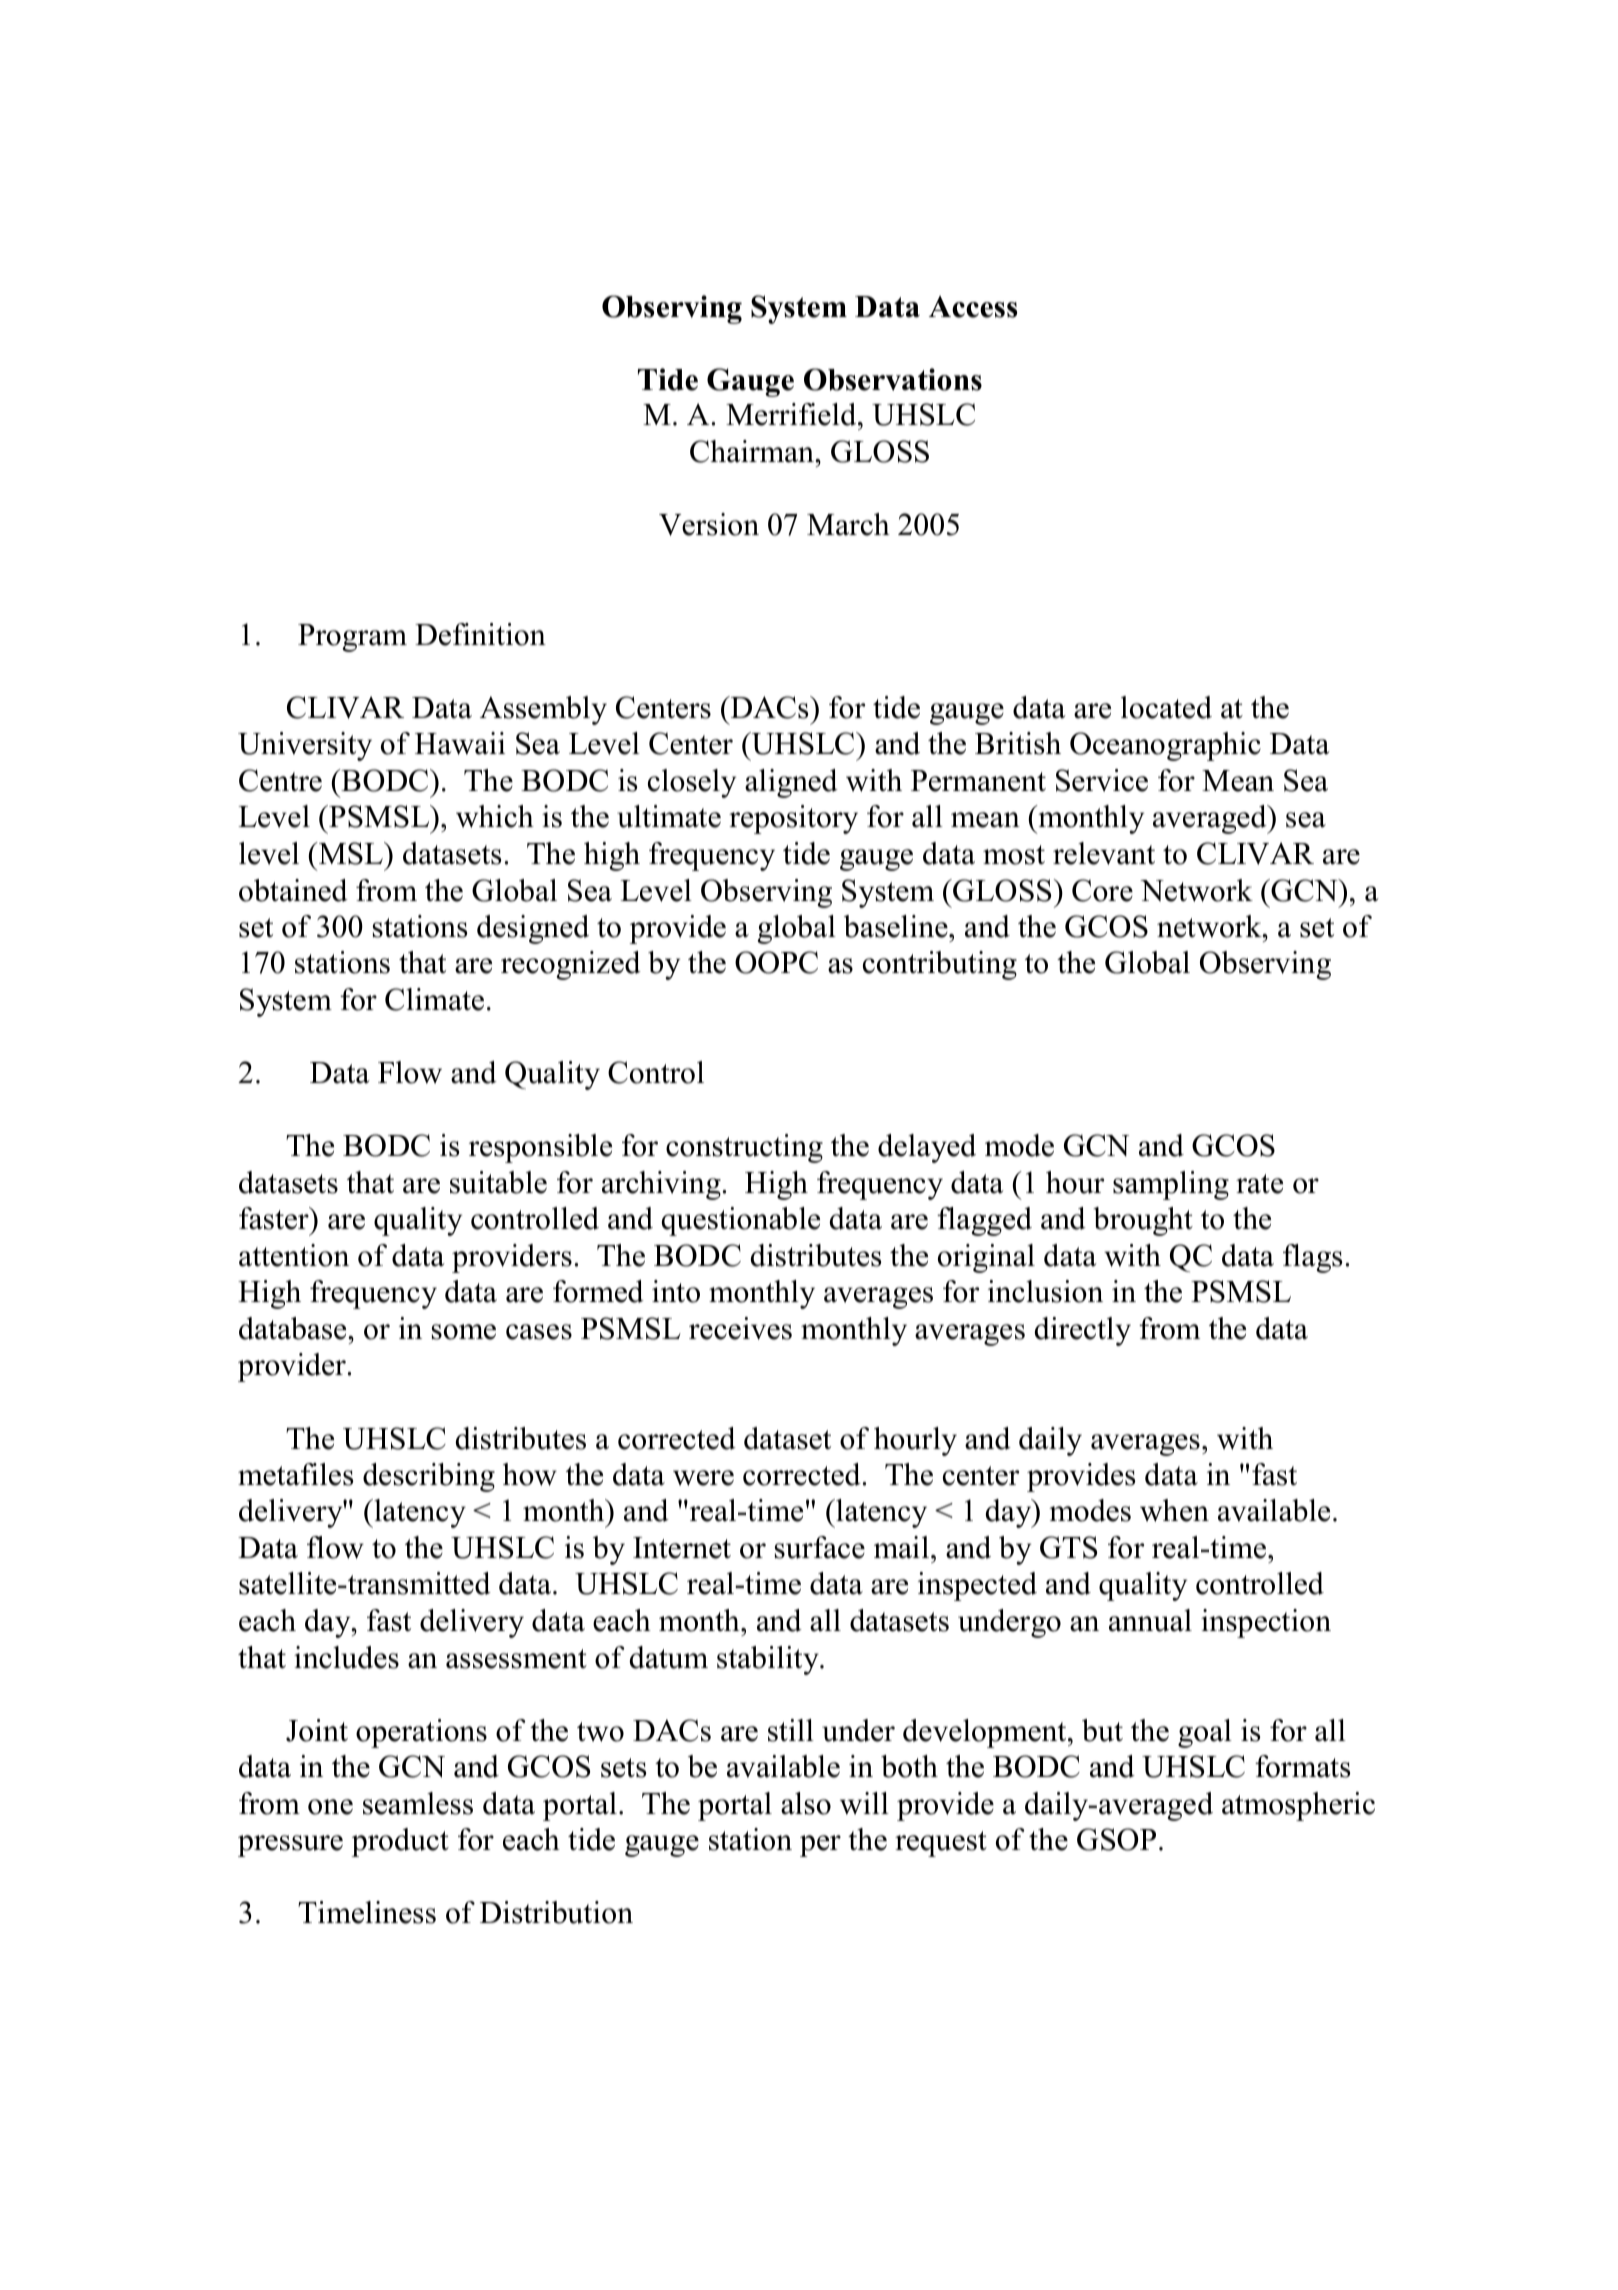 This document has width=1618, height=2290. What do you see at coordinates (498, 1182) in the document?
I see `suitable` at bounding box center [498, 1182].
